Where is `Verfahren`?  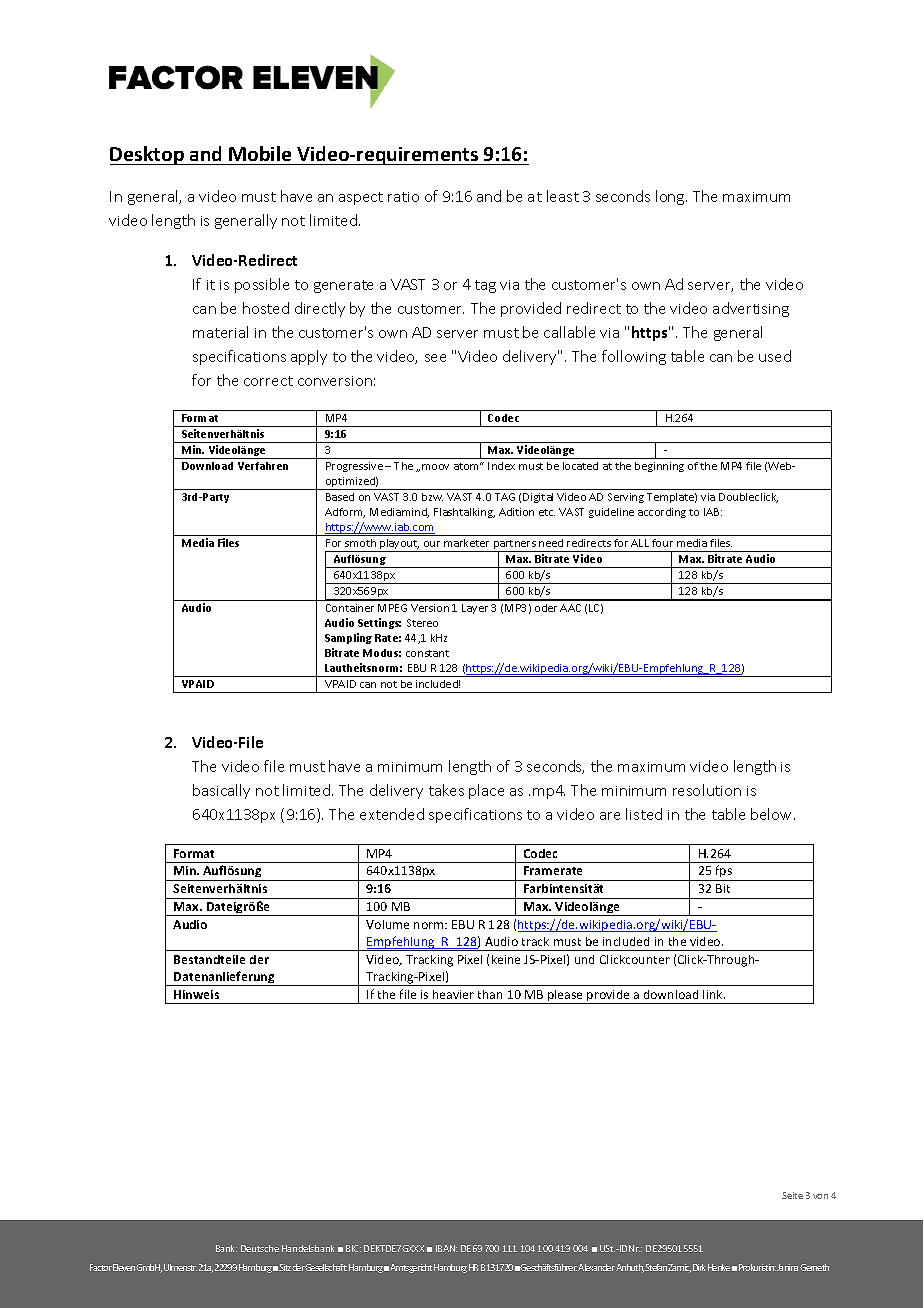 Verfahren is located at coordinates (263, 466).
